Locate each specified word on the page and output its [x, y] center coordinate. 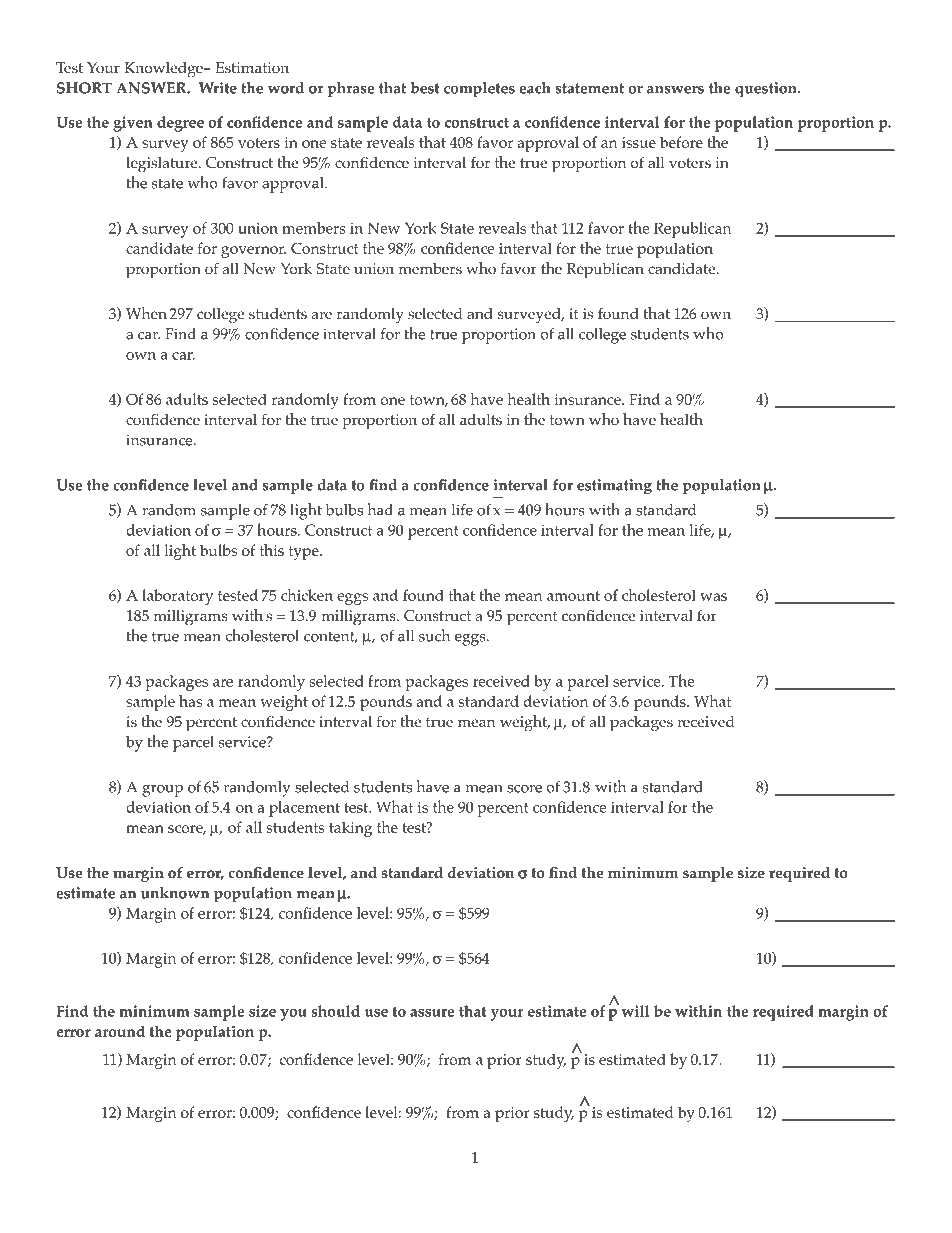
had [380, 509]
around [120, 1031]
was [713, 597]
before [681, 142]
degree [180, 124]
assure [432, 1013]
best [425, 88]
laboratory [177, 597]
